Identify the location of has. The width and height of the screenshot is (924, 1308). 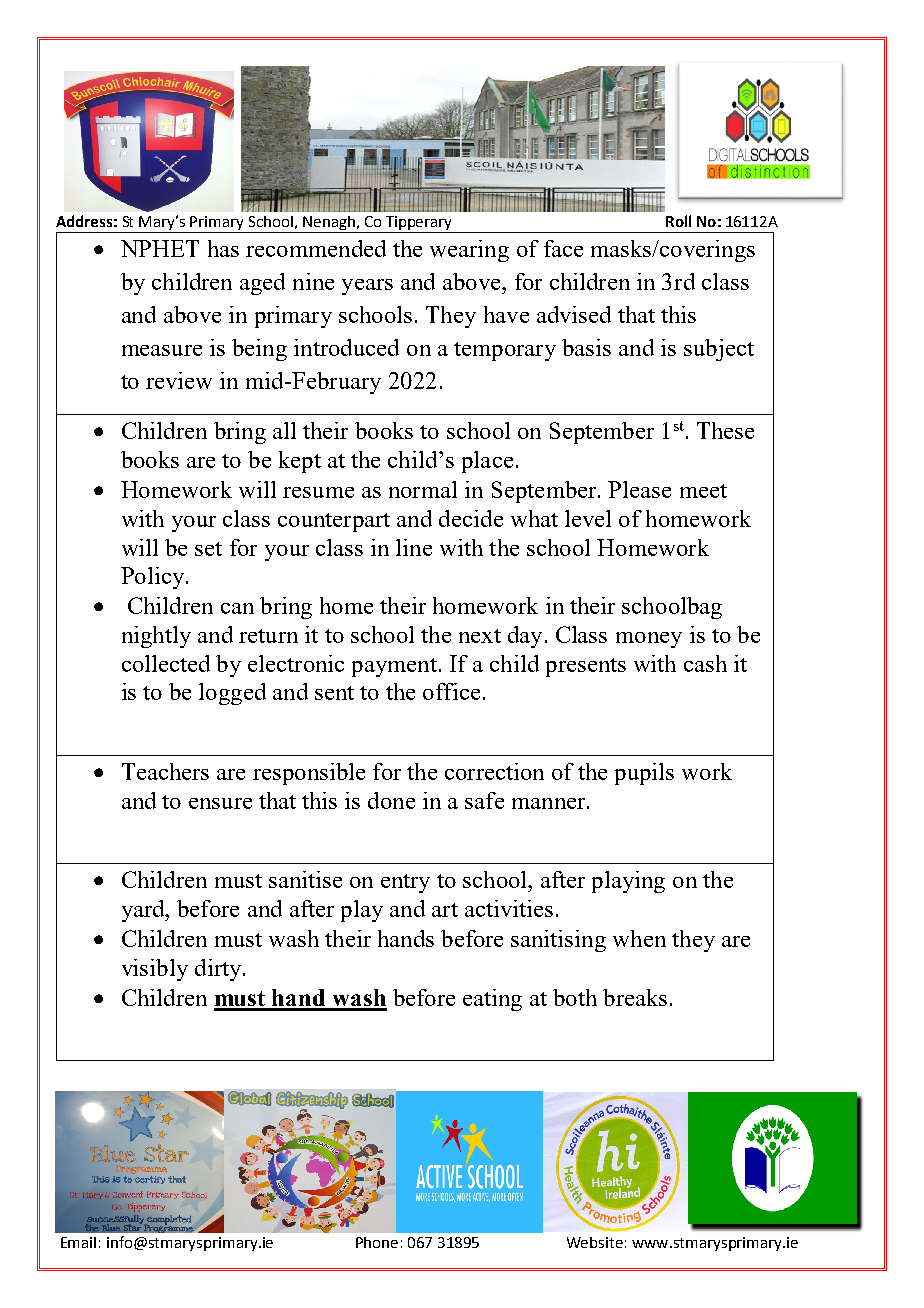
(223, 248).
